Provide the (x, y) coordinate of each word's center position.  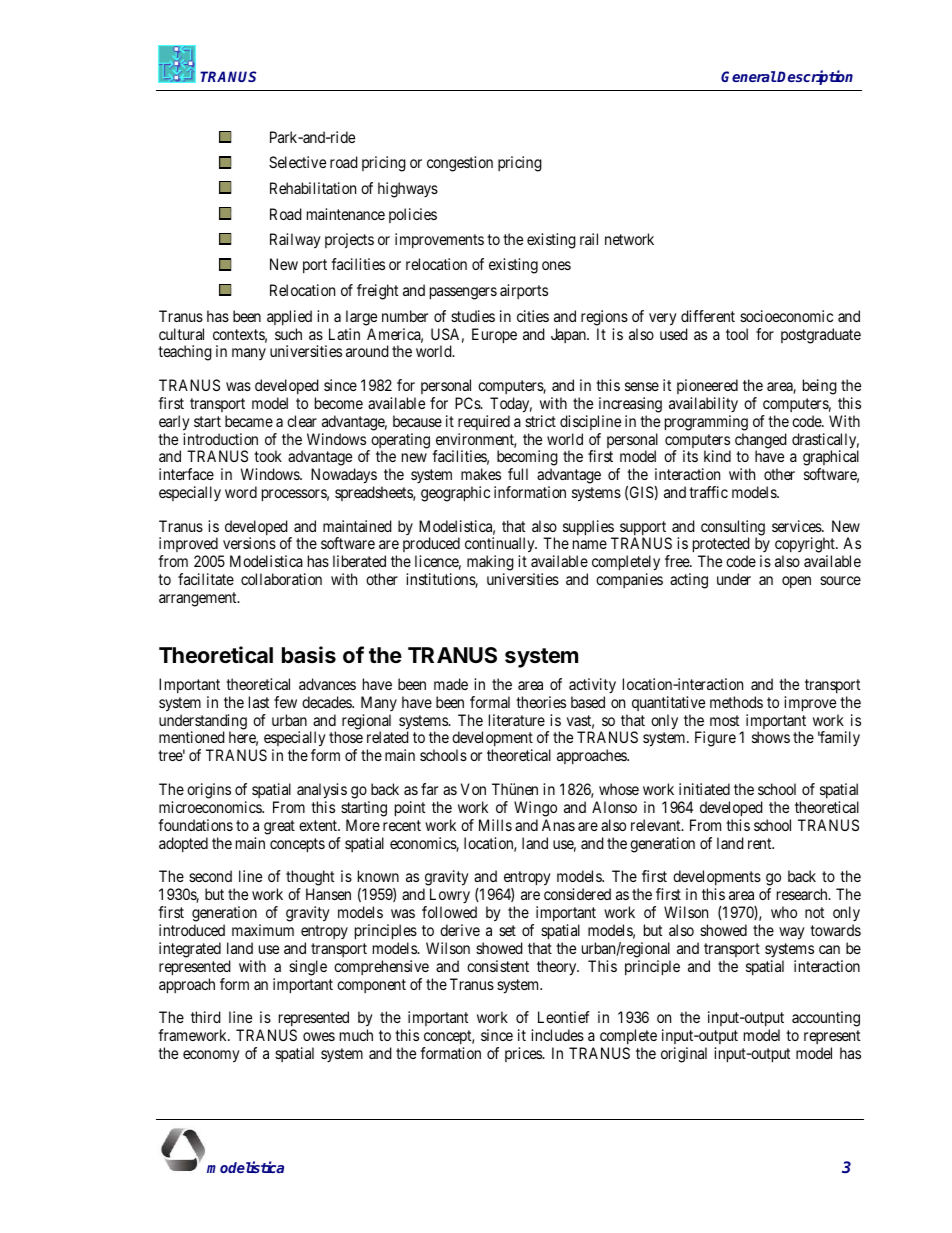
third (206, 1017)
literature (517, 720)
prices (524, 1054)
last (259, 702)
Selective (297, 162)
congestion (460, 164)
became (249, 421)
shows (771, 737)
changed (761, 442)
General (748, 76)
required (484, 422)
